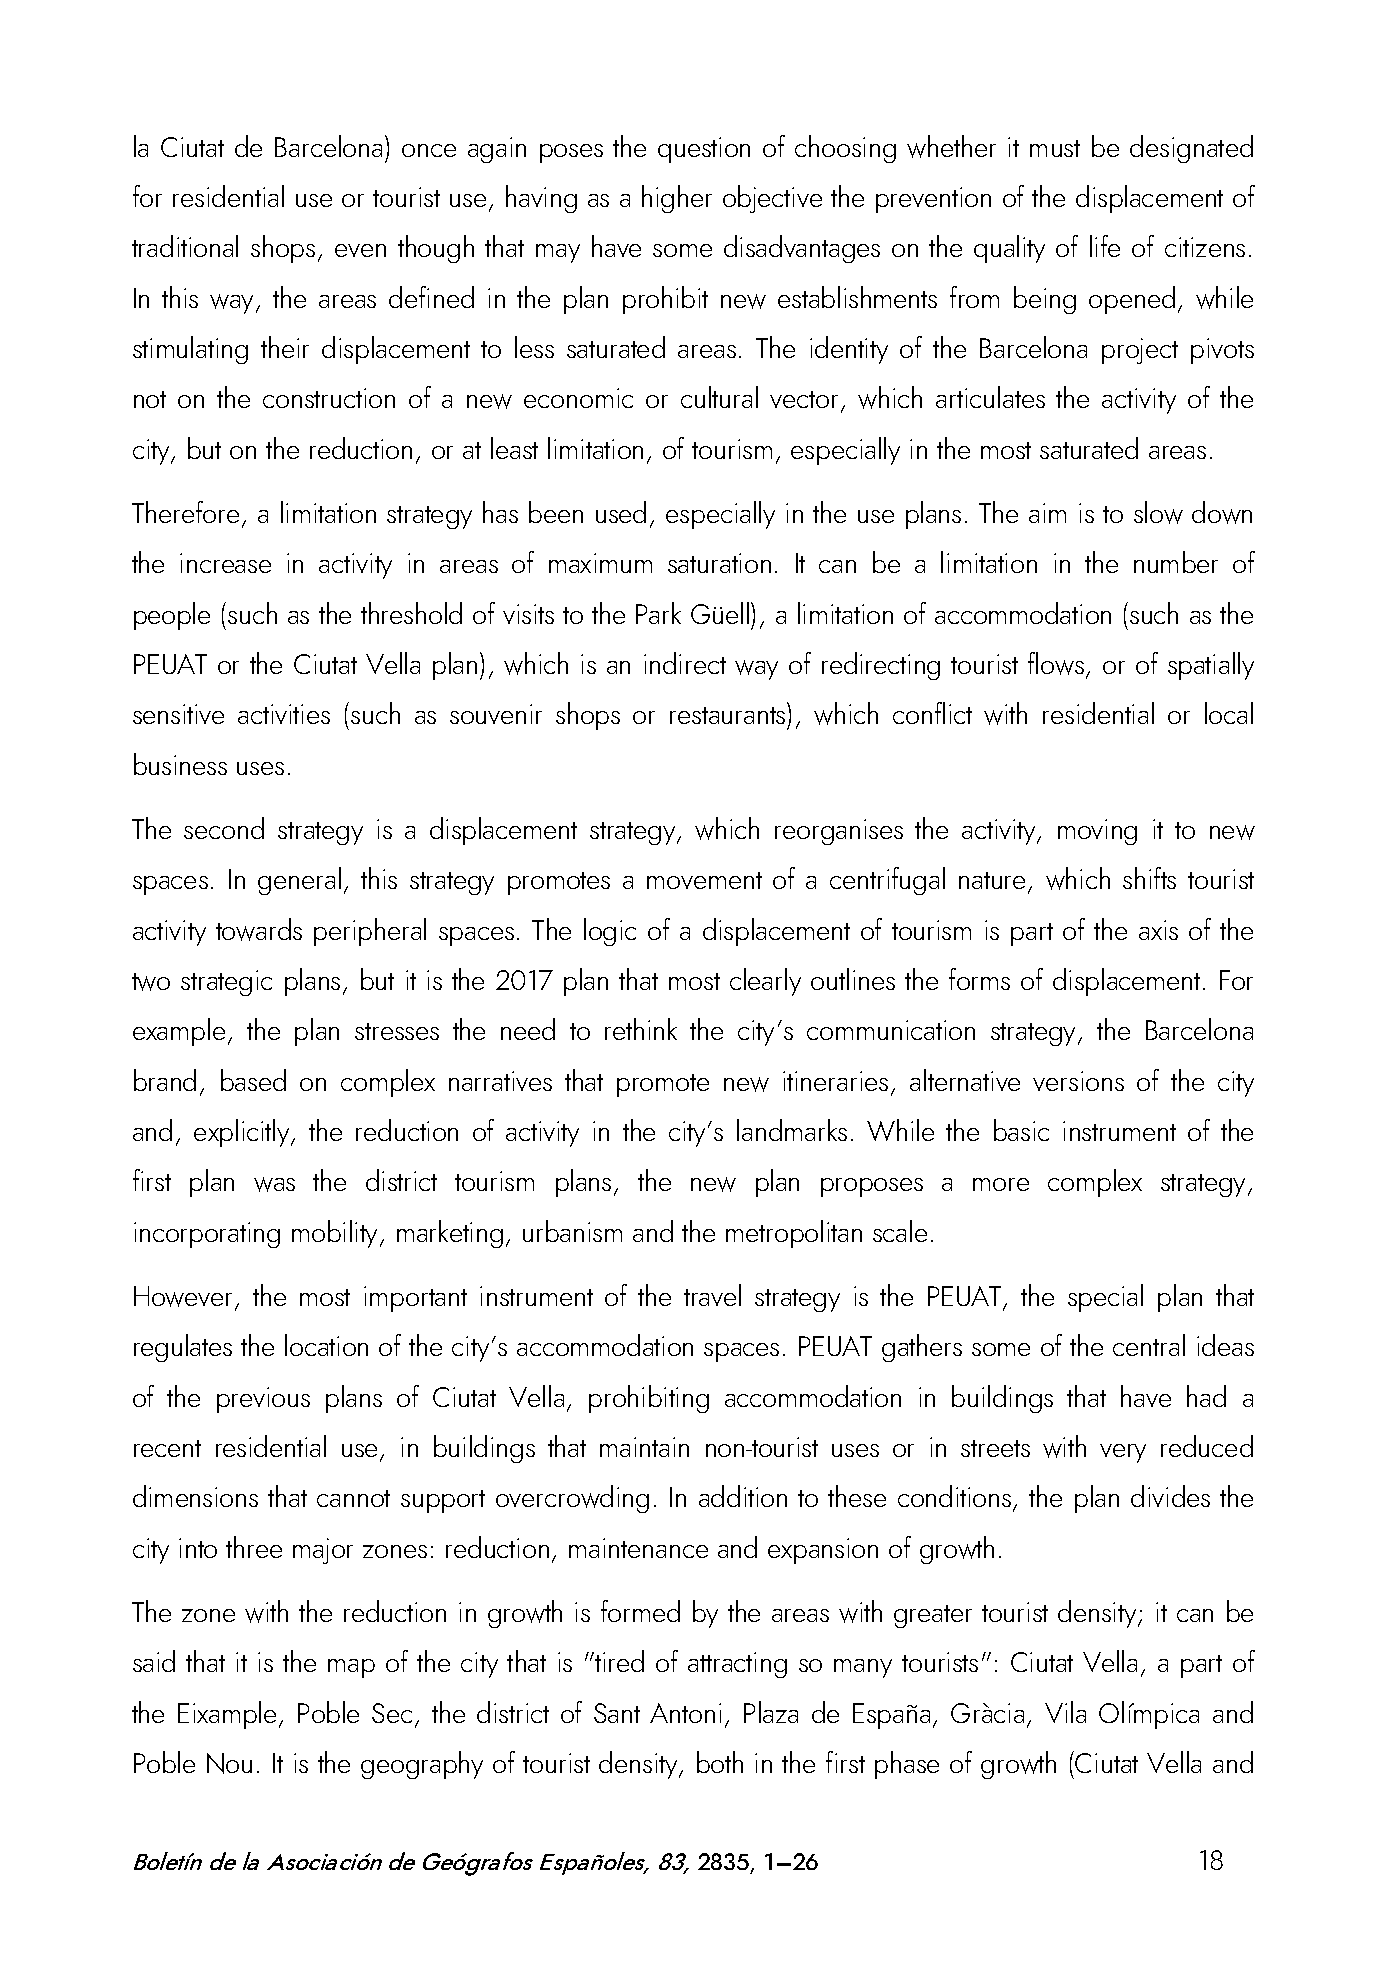 This page has height=1962, width=1387. What do you see at coordinates (185, 246) in the page?
I see `traditional` at bounding box center [185, 246].
